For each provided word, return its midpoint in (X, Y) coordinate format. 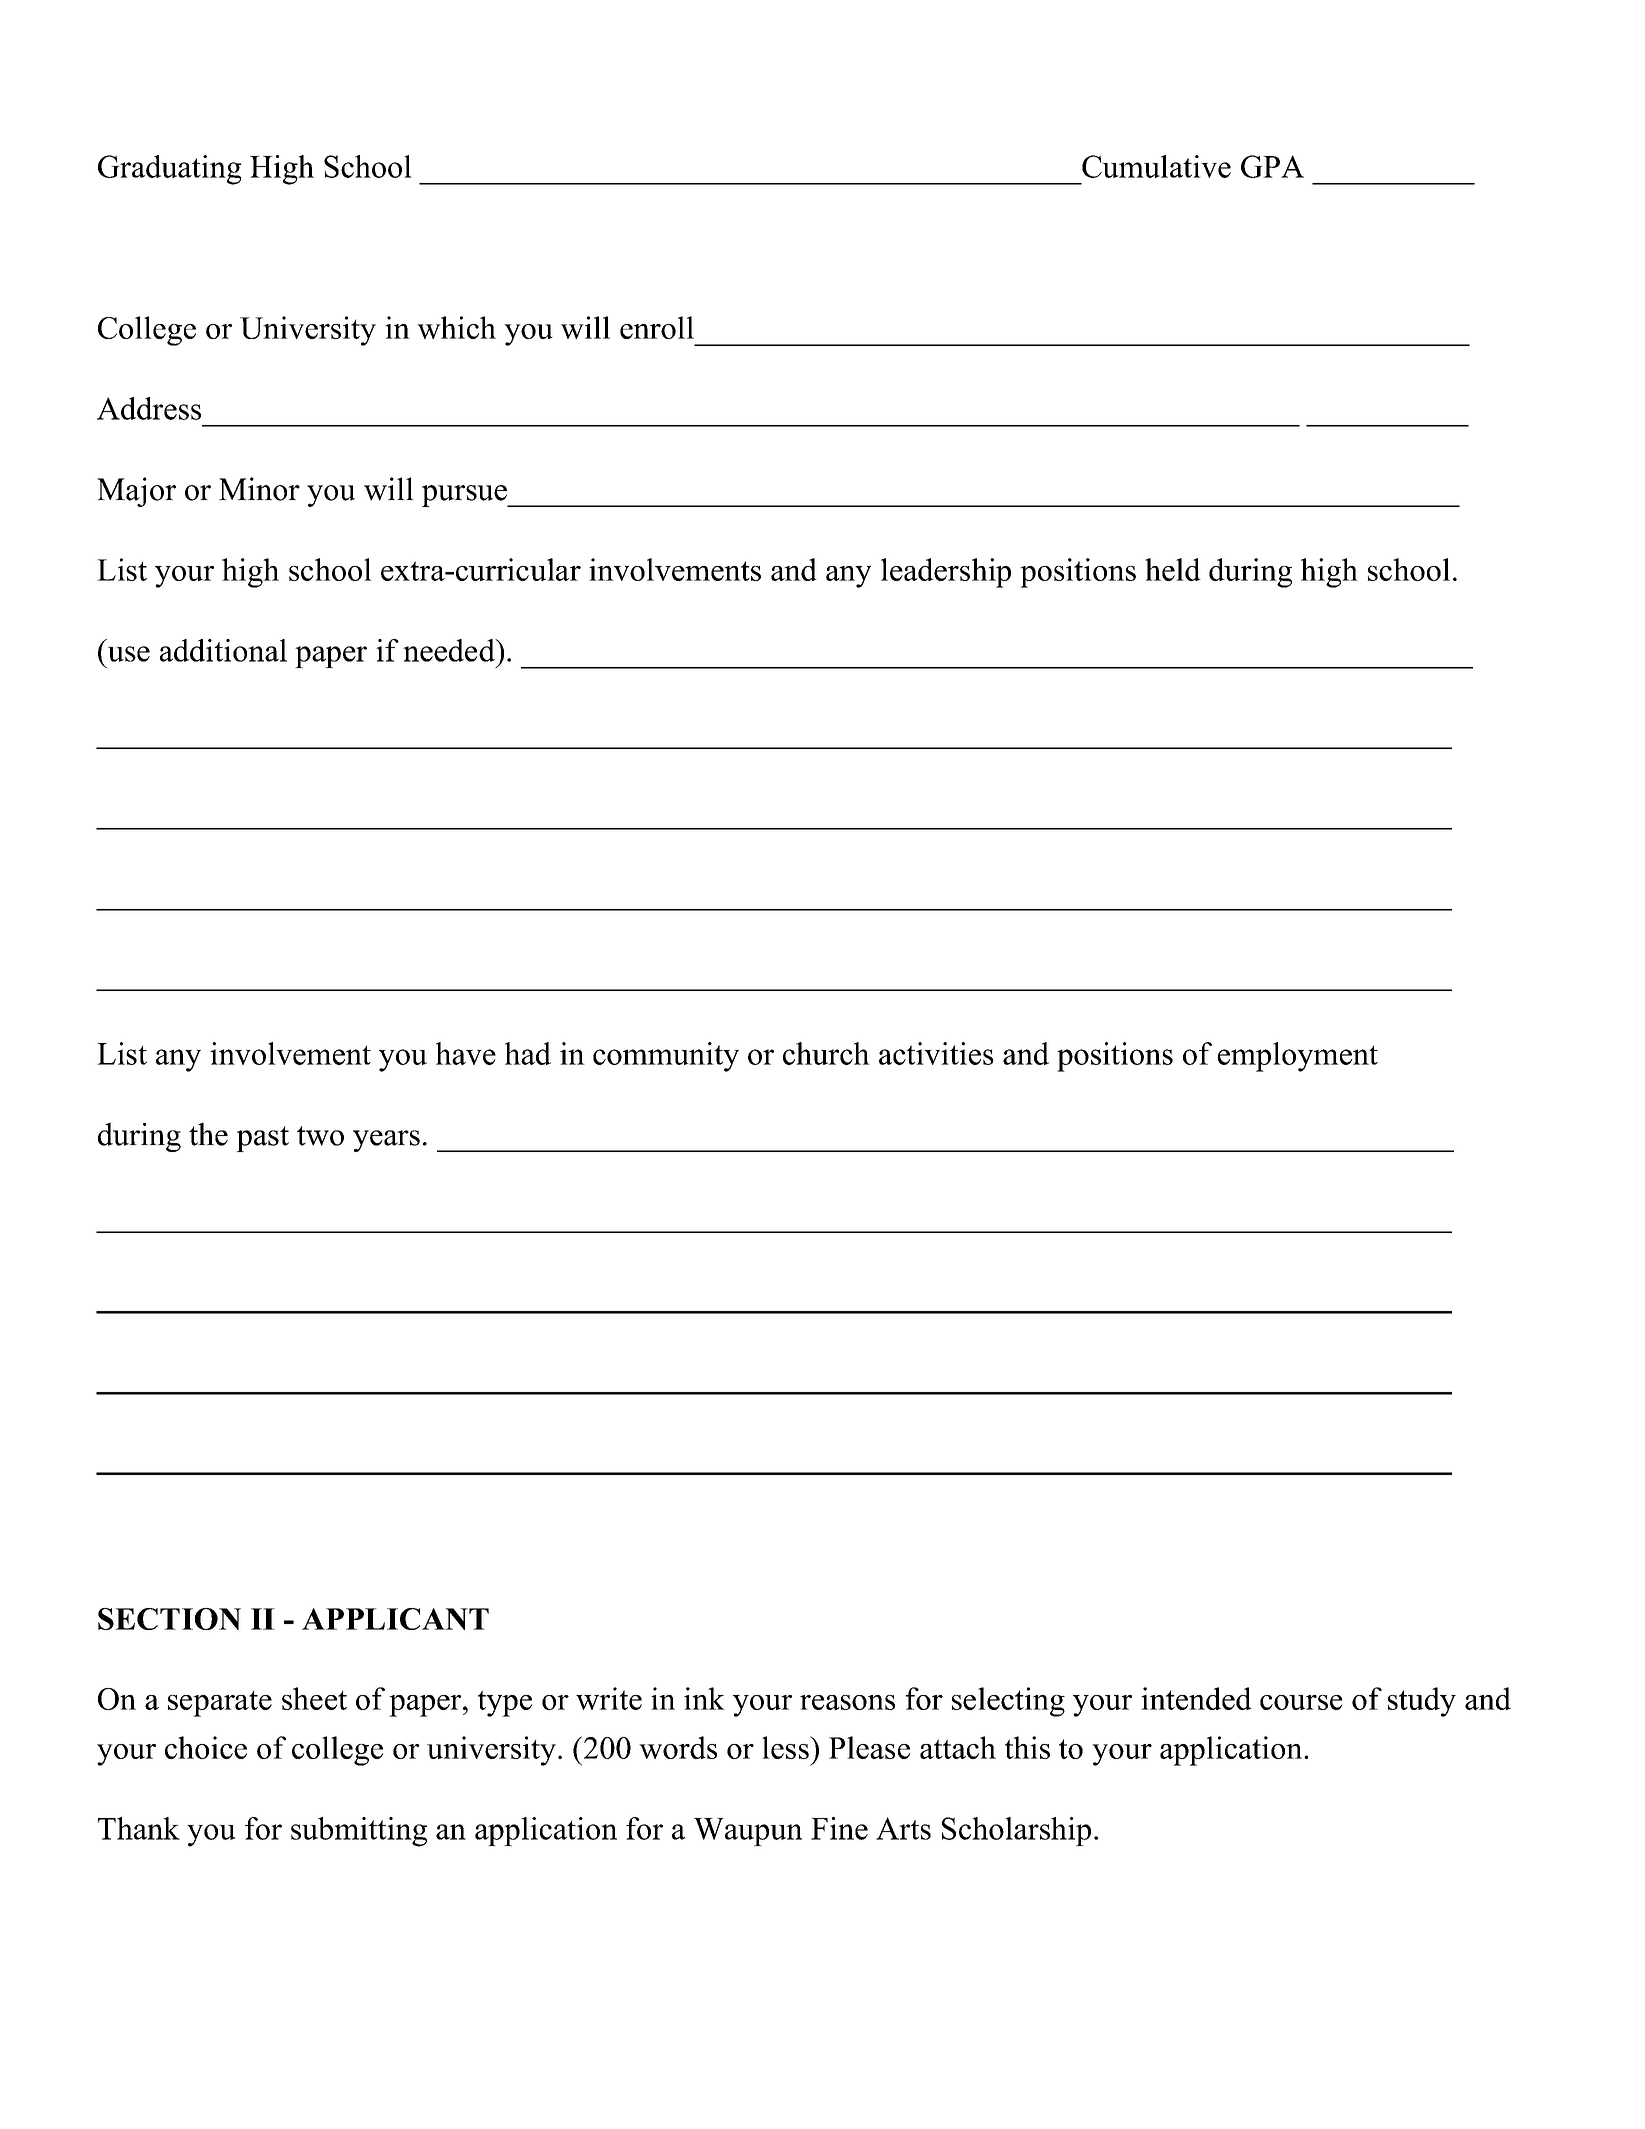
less (786, 1747)
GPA (1272, 166)
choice (206, 1747)
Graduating (170, 170)
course (1301, 1702)
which (456, 327)
